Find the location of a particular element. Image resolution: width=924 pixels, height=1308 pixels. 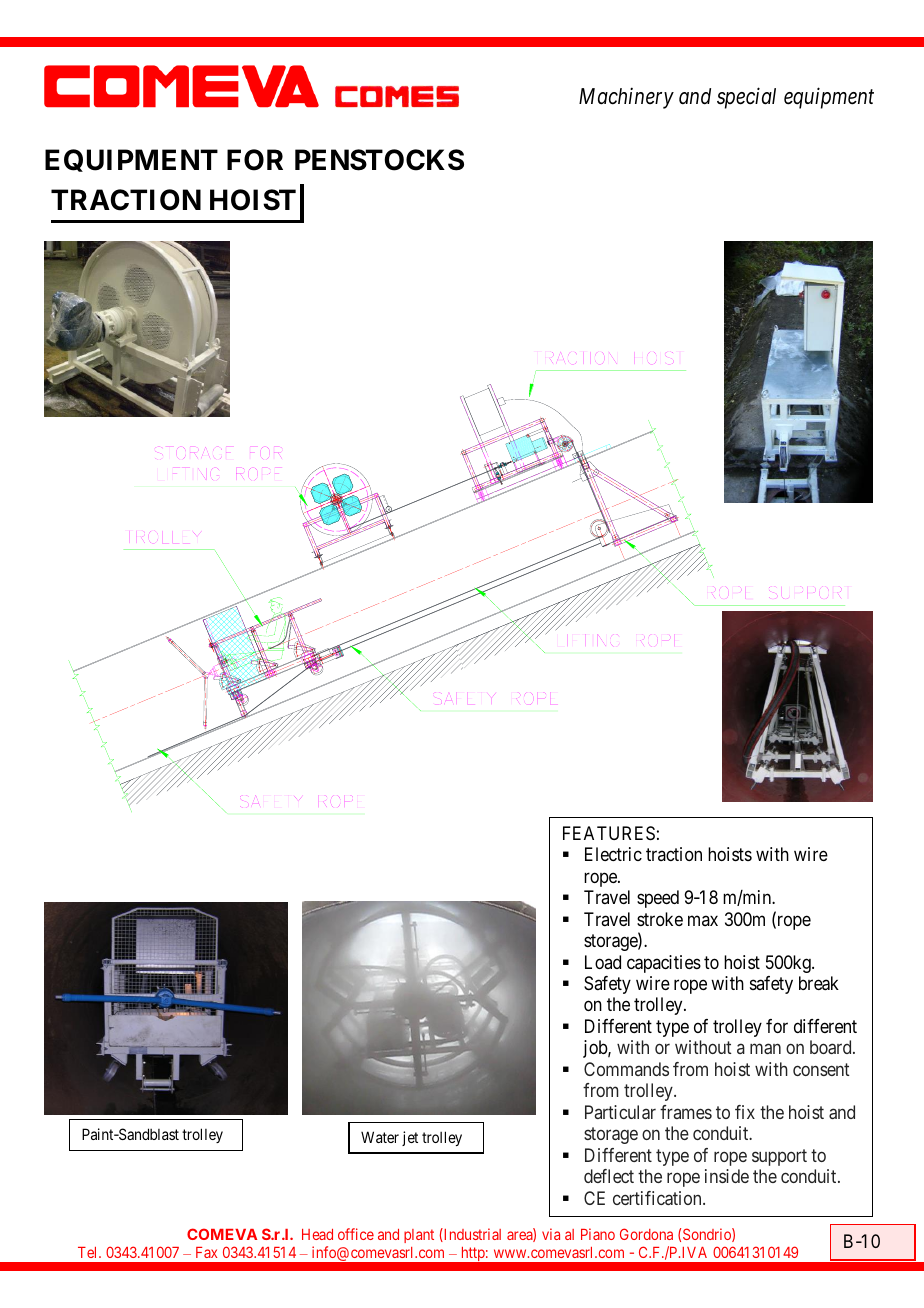

break is located at coordinates (819, 983).
